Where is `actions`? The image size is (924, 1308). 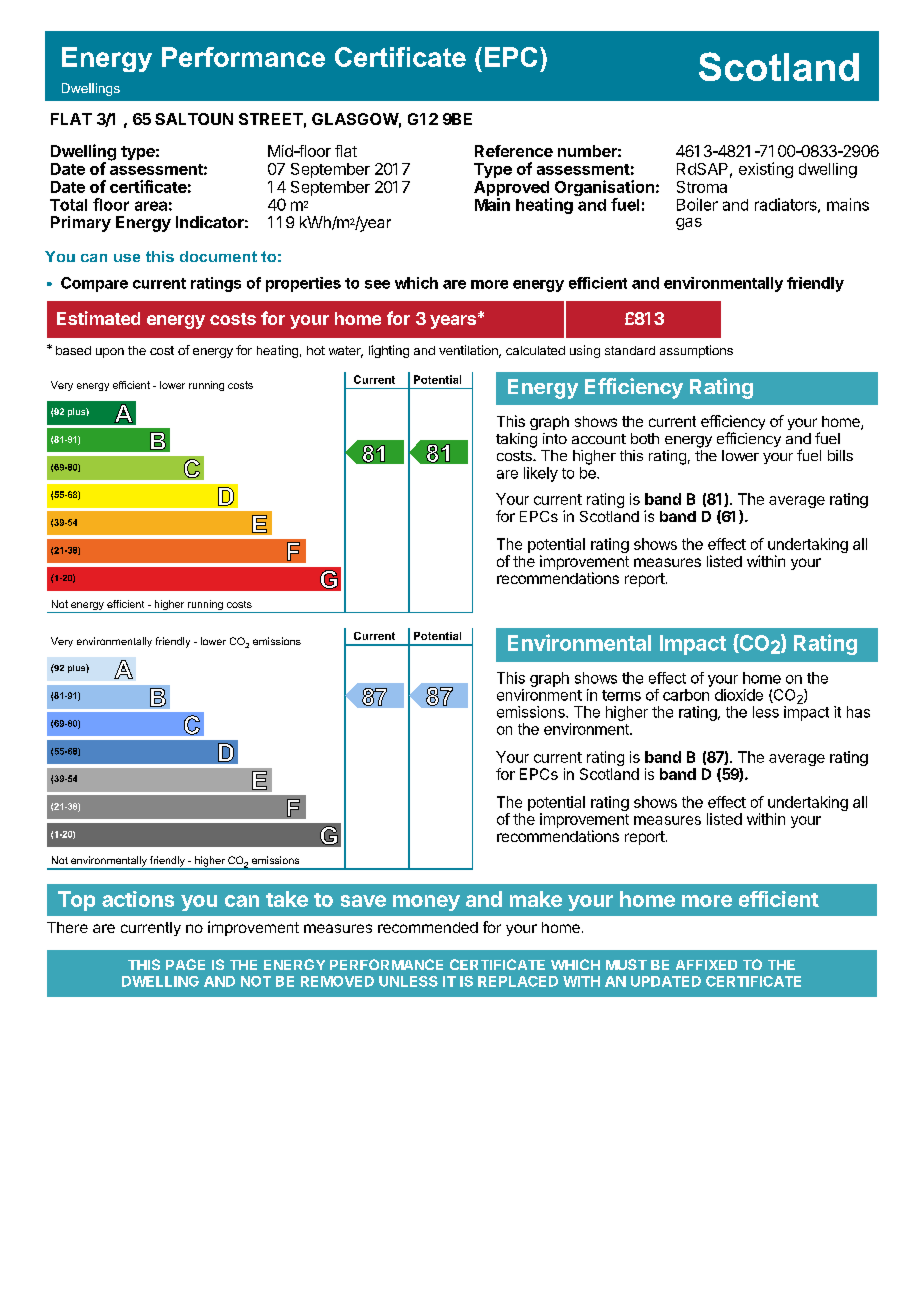
actions is located at coordinates (138, 899).
